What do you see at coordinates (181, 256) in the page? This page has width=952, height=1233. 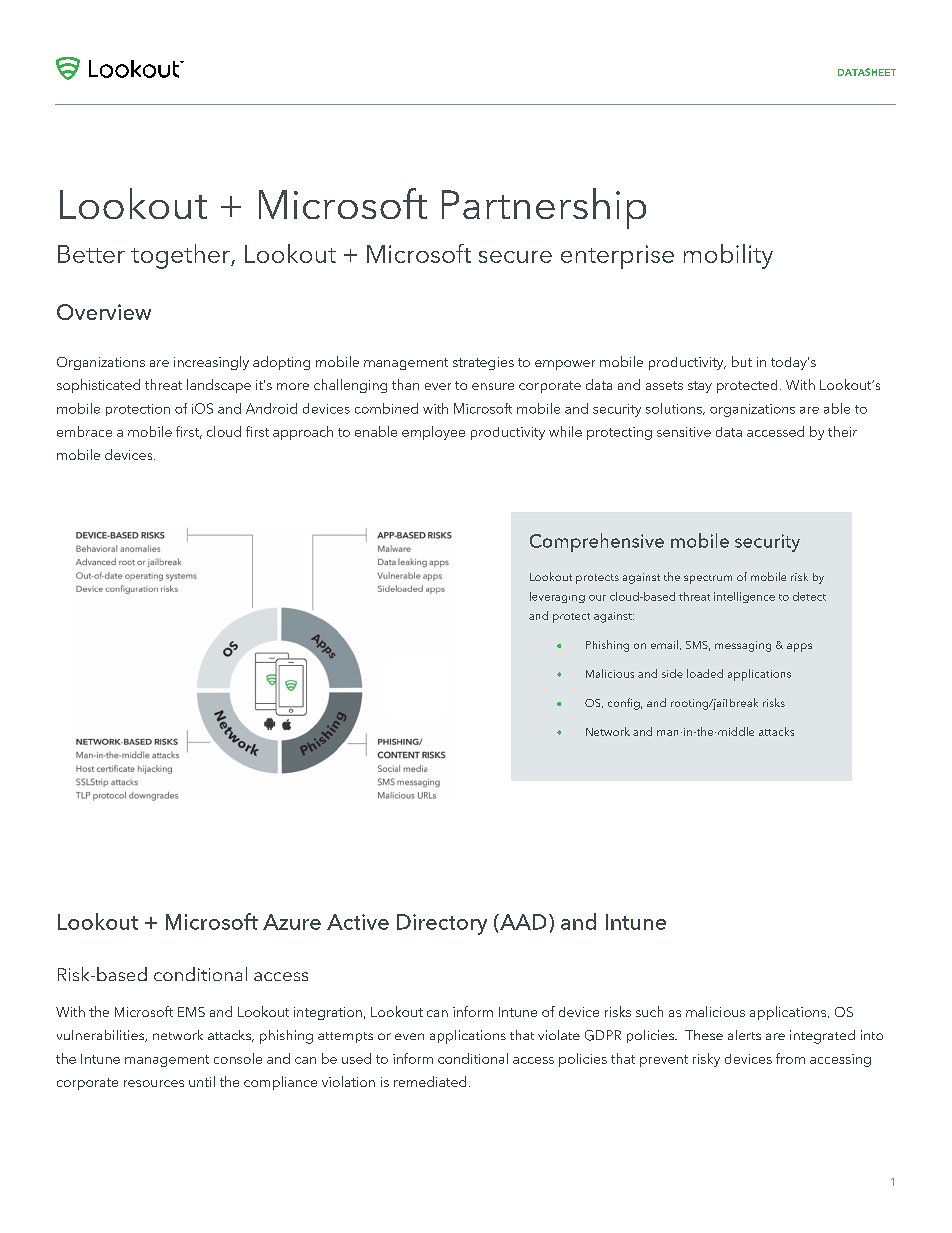 I see `together` at bounding box center [181, 256].
